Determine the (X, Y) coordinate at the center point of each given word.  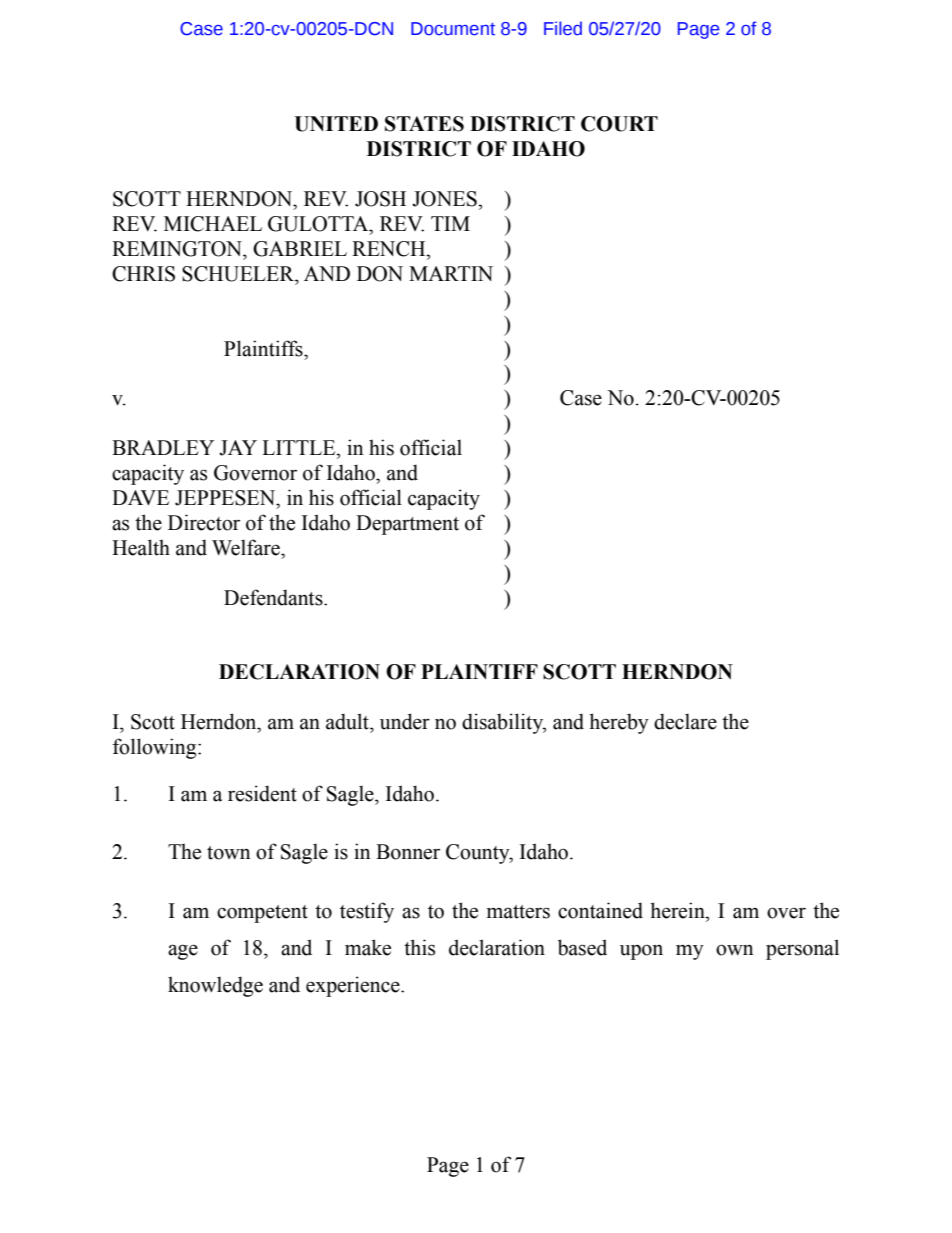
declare (685, 721)
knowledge (215, 986)
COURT (619, 124)
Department (407, 525)
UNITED (336, 124)
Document (453, 29)
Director (204, 522)
